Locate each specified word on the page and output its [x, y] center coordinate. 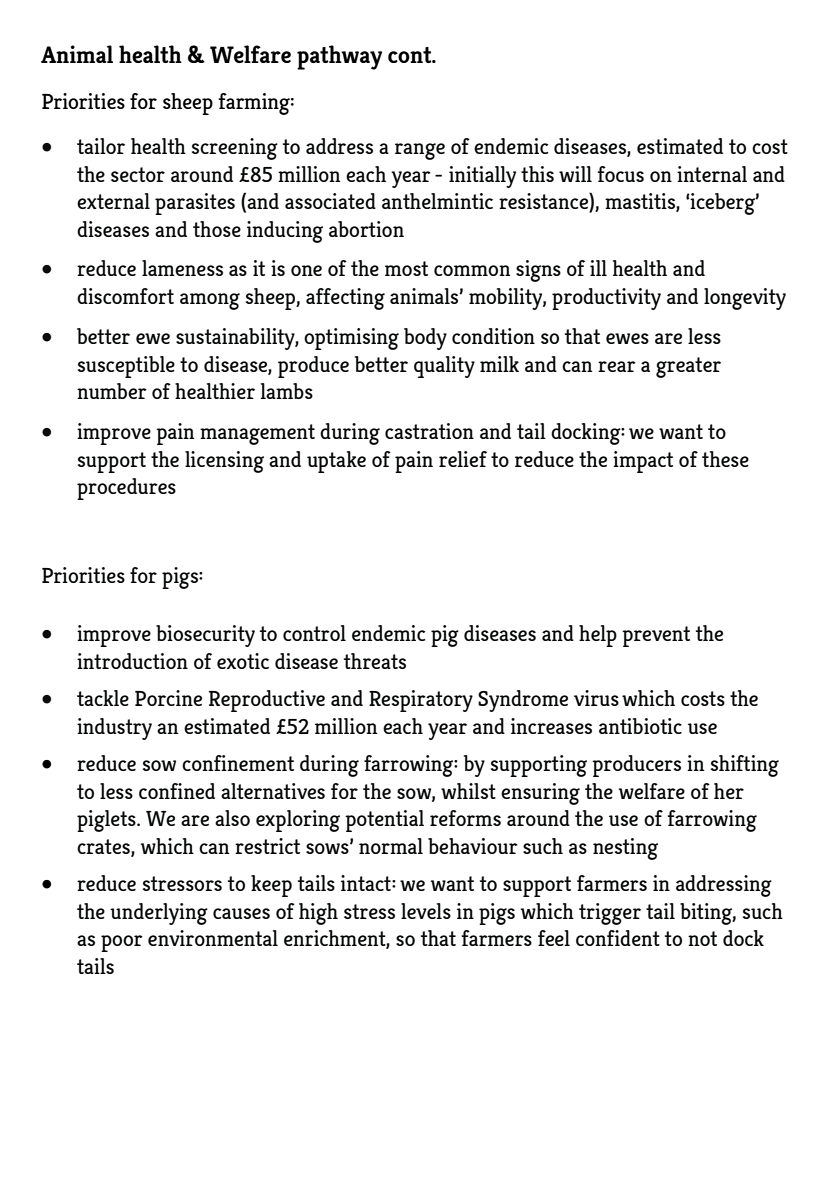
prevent [656, 636]
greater [688, 367]
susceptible [126, 367]
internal [712, 174]
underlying [159, 914]
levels [426, 911]
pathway [339, 57]
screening [235, 149]
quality [444, 367]
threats [375, 661]
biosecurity [205, 636]
